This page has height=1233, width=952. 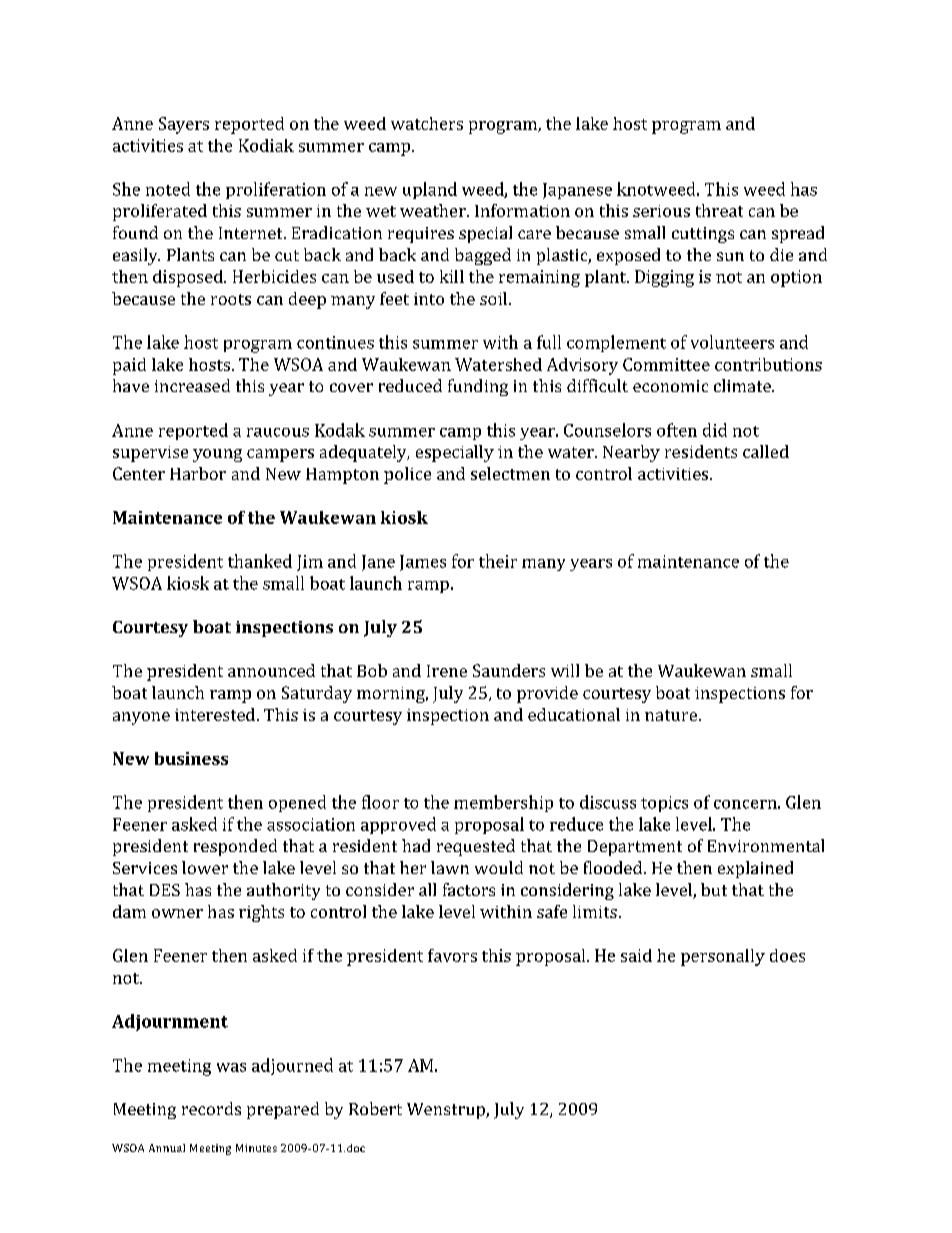 What do you see at coordinates (503, 803) in the page?
I see `membership` at bounding box center [503, 803].
